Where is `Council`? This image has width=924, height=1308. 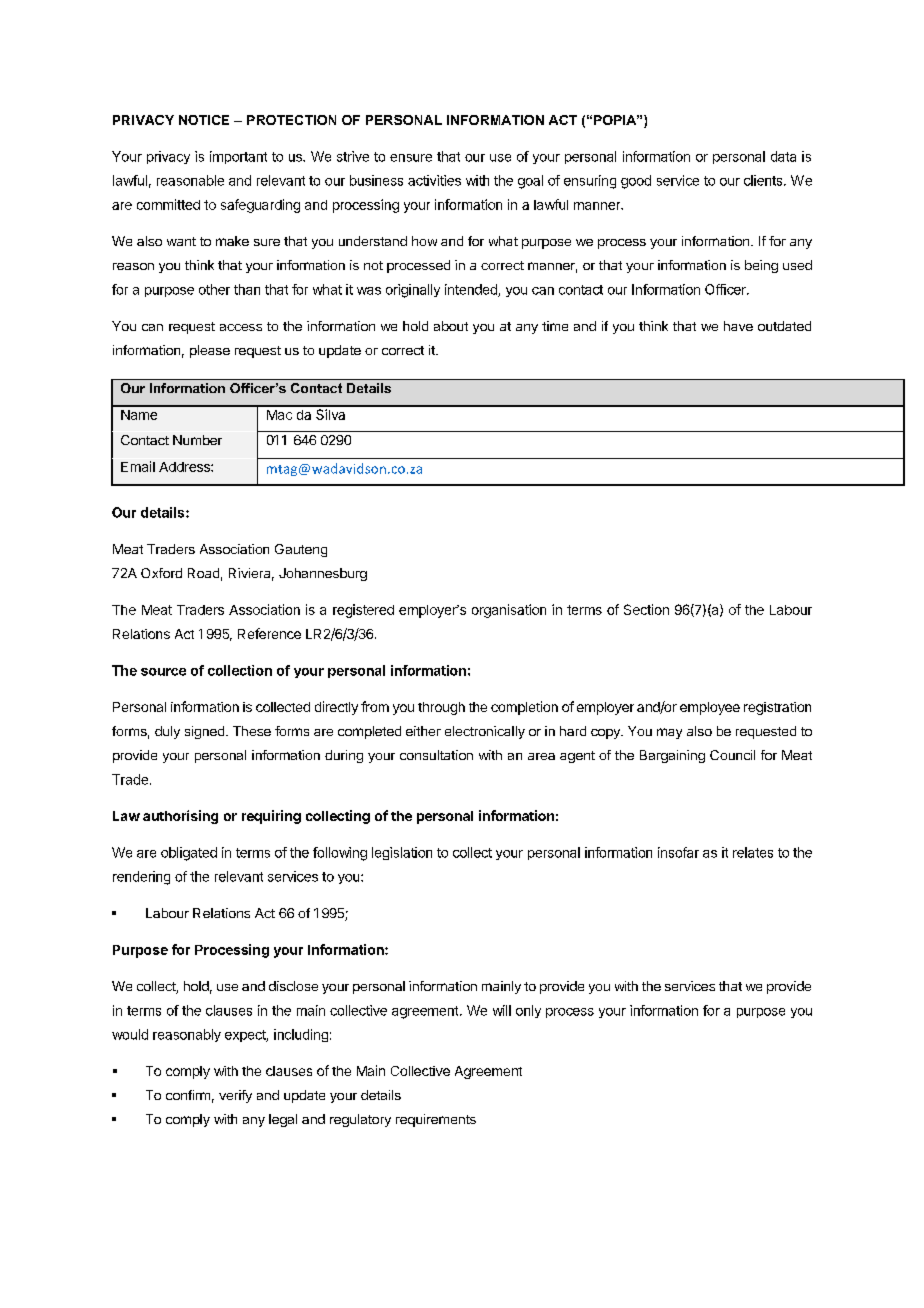 Council is located at coordinates (732, 755).
